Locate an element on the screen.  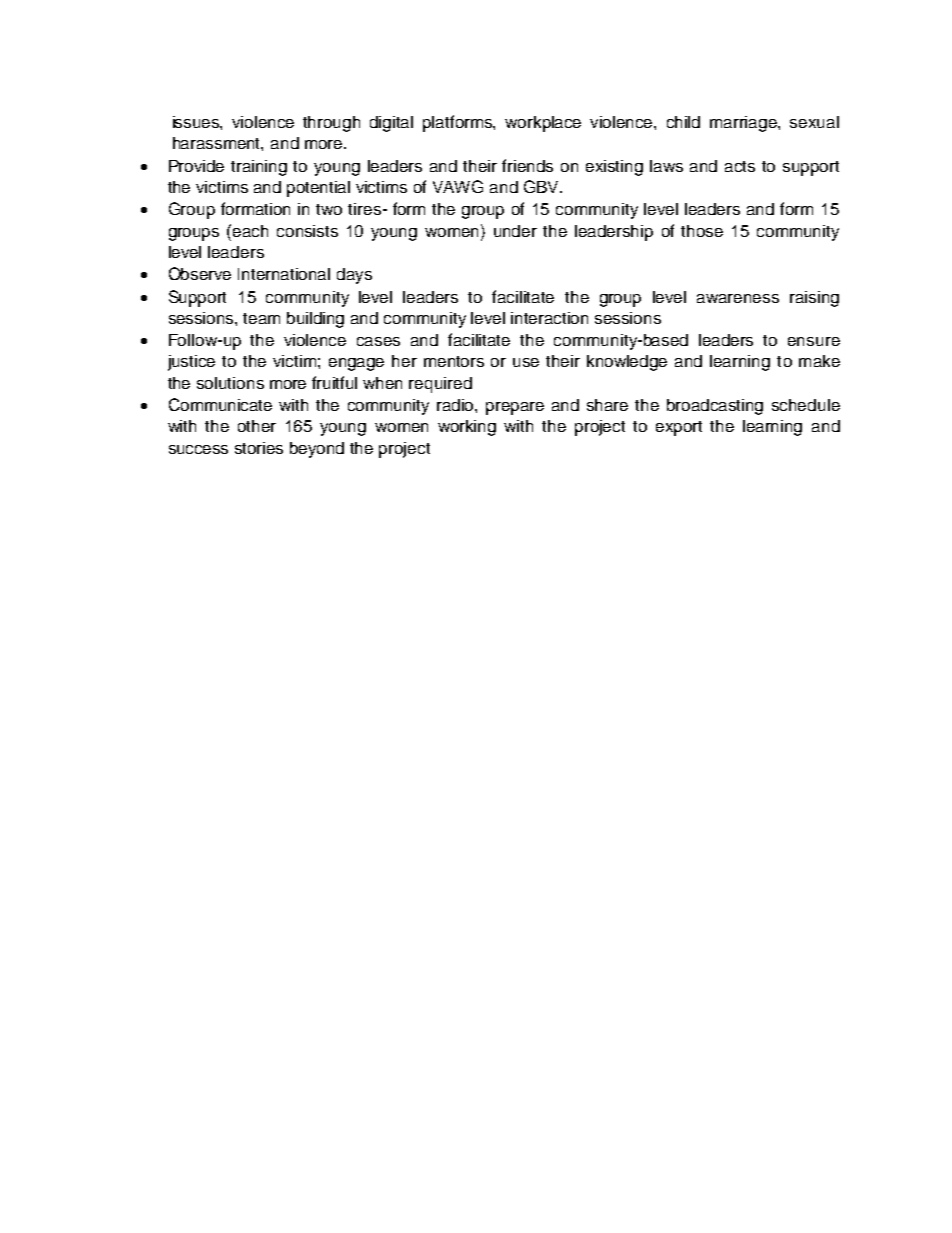
two is located at coordinates (329, 209).
